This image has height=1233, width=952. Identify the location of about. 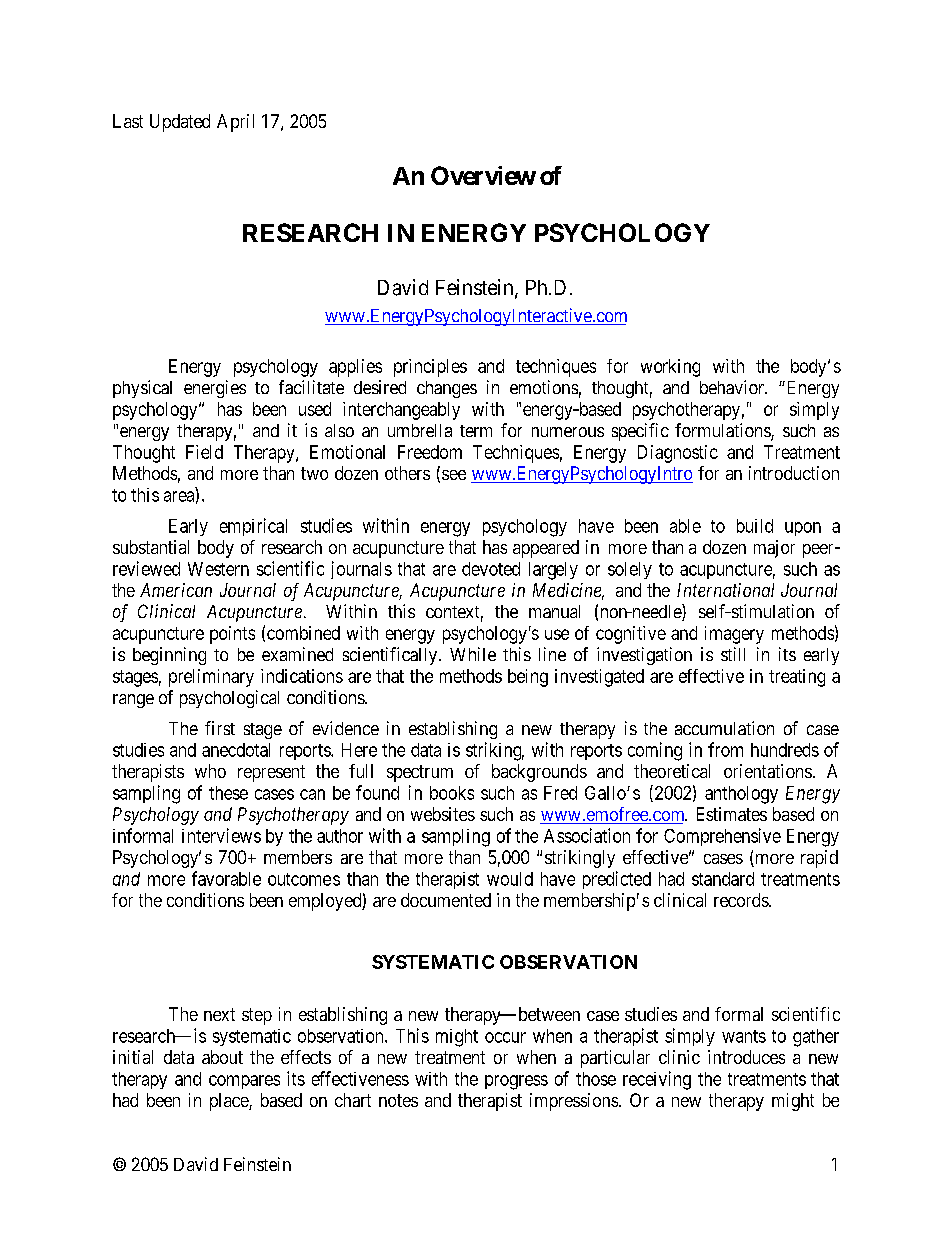
(222, 1057).
